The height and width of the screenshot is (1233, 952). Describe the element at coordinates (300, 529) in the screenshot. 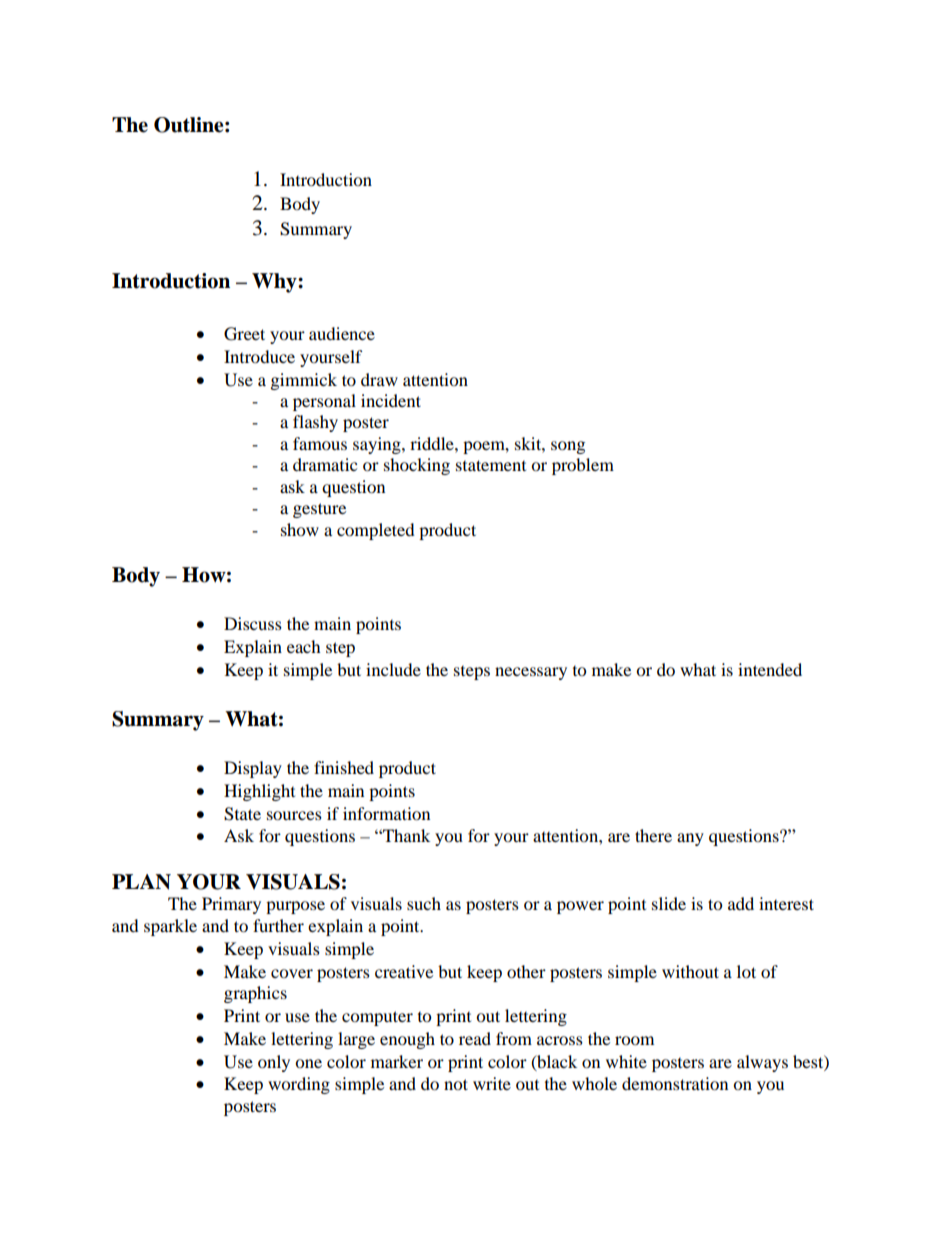

I see `show` at that location.
